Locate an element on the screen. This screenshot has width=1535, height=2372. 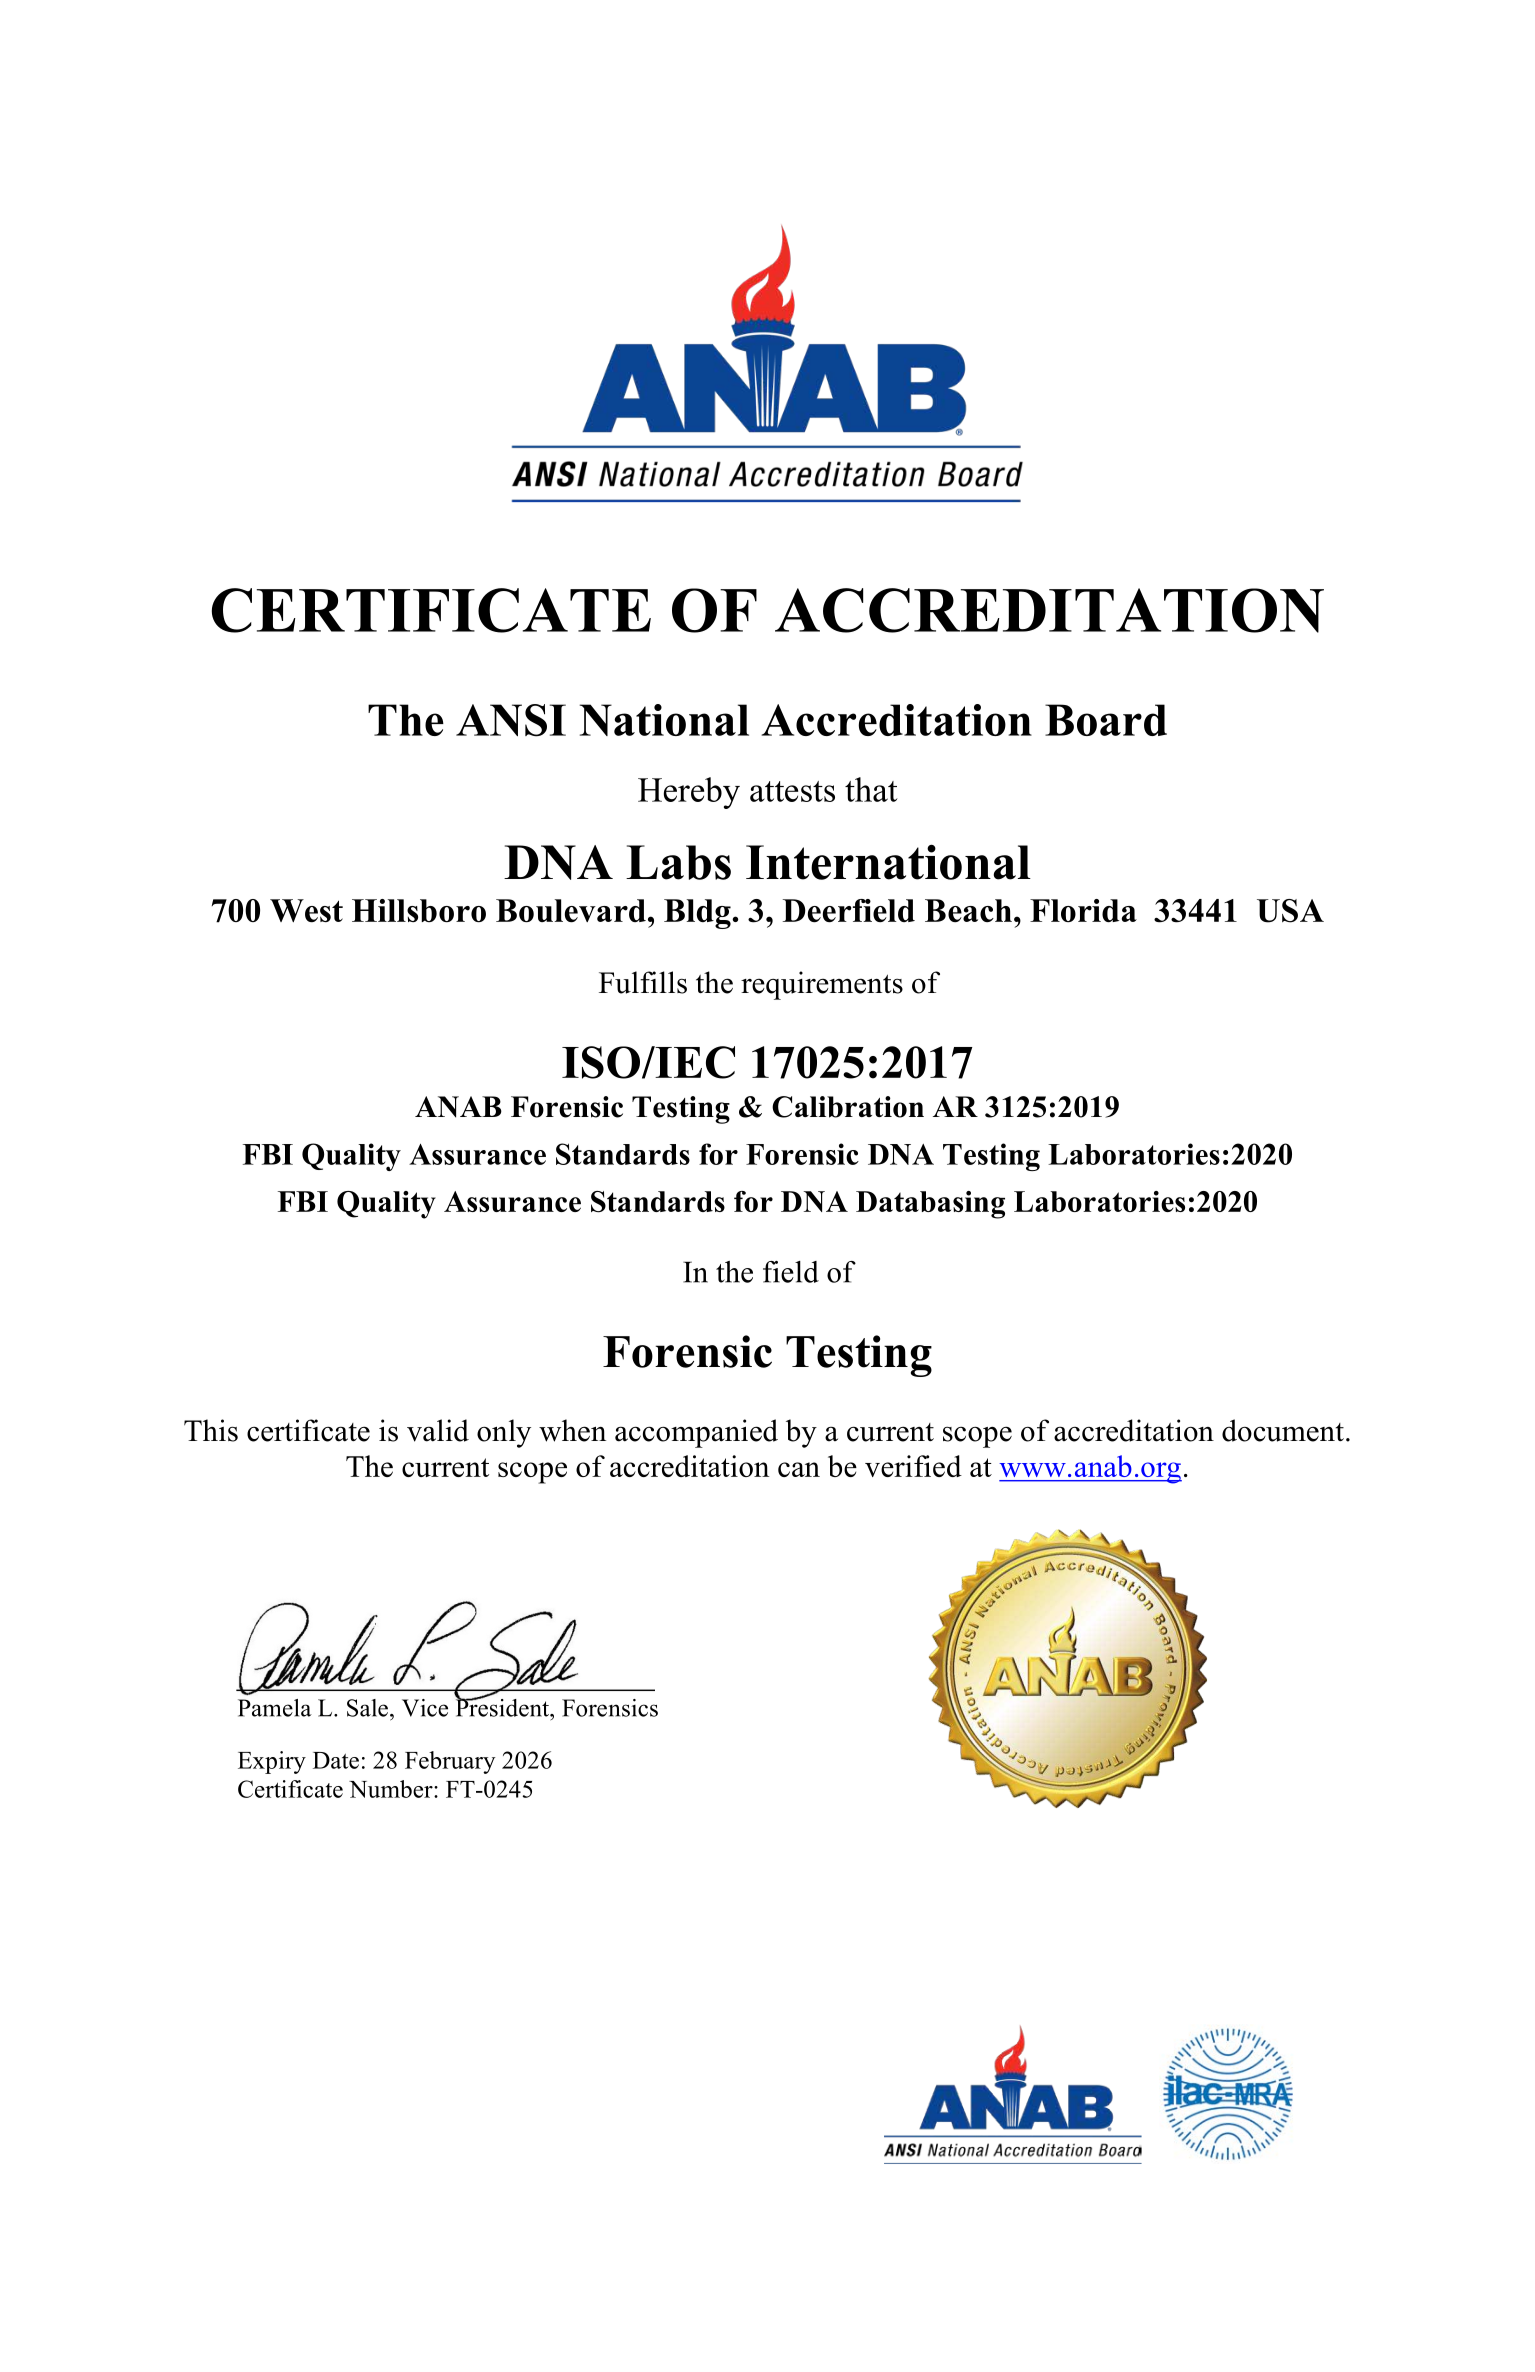
can is located at coordinates (799, 1469).
